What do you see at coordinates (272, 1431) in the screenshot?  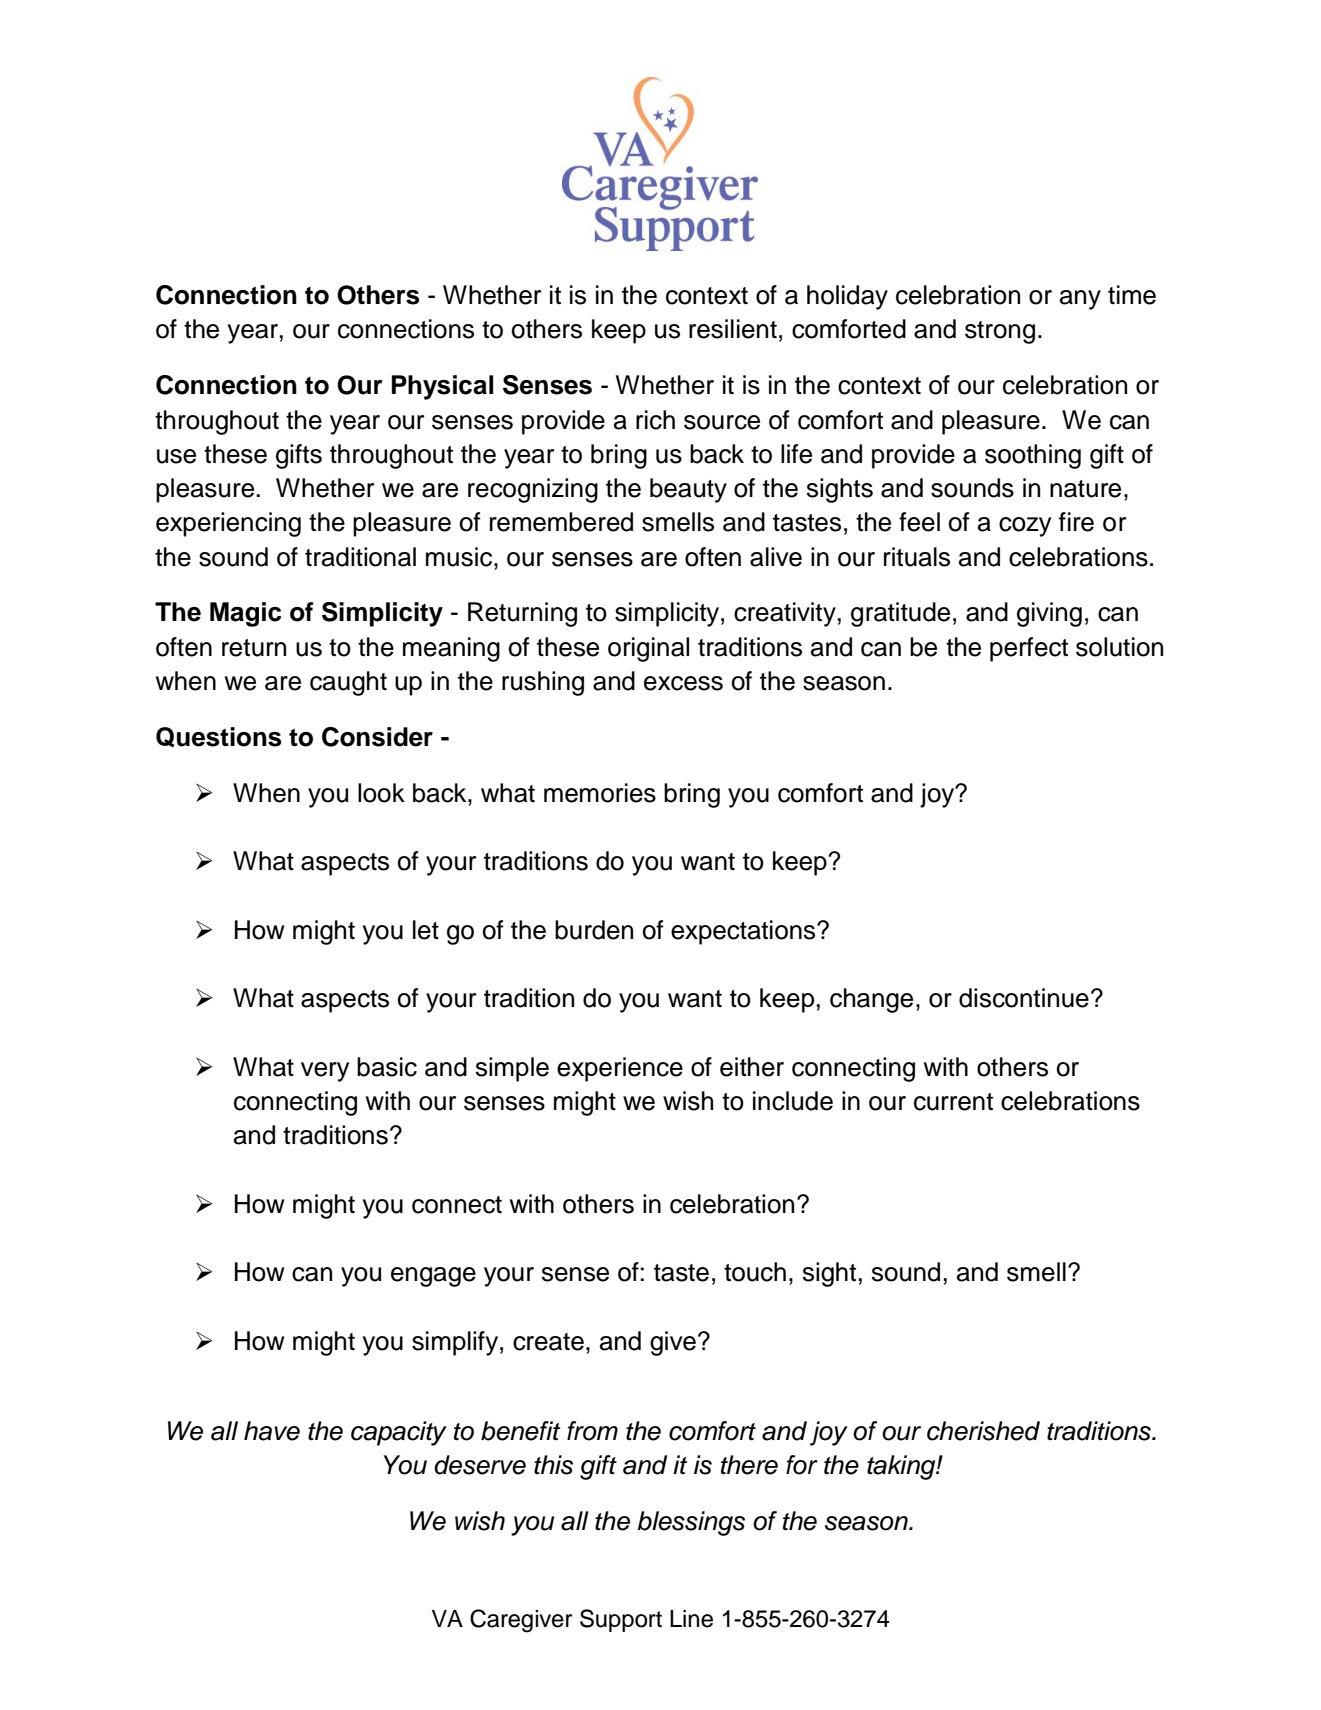 I see `have` at bounding box center [272, 1431].
